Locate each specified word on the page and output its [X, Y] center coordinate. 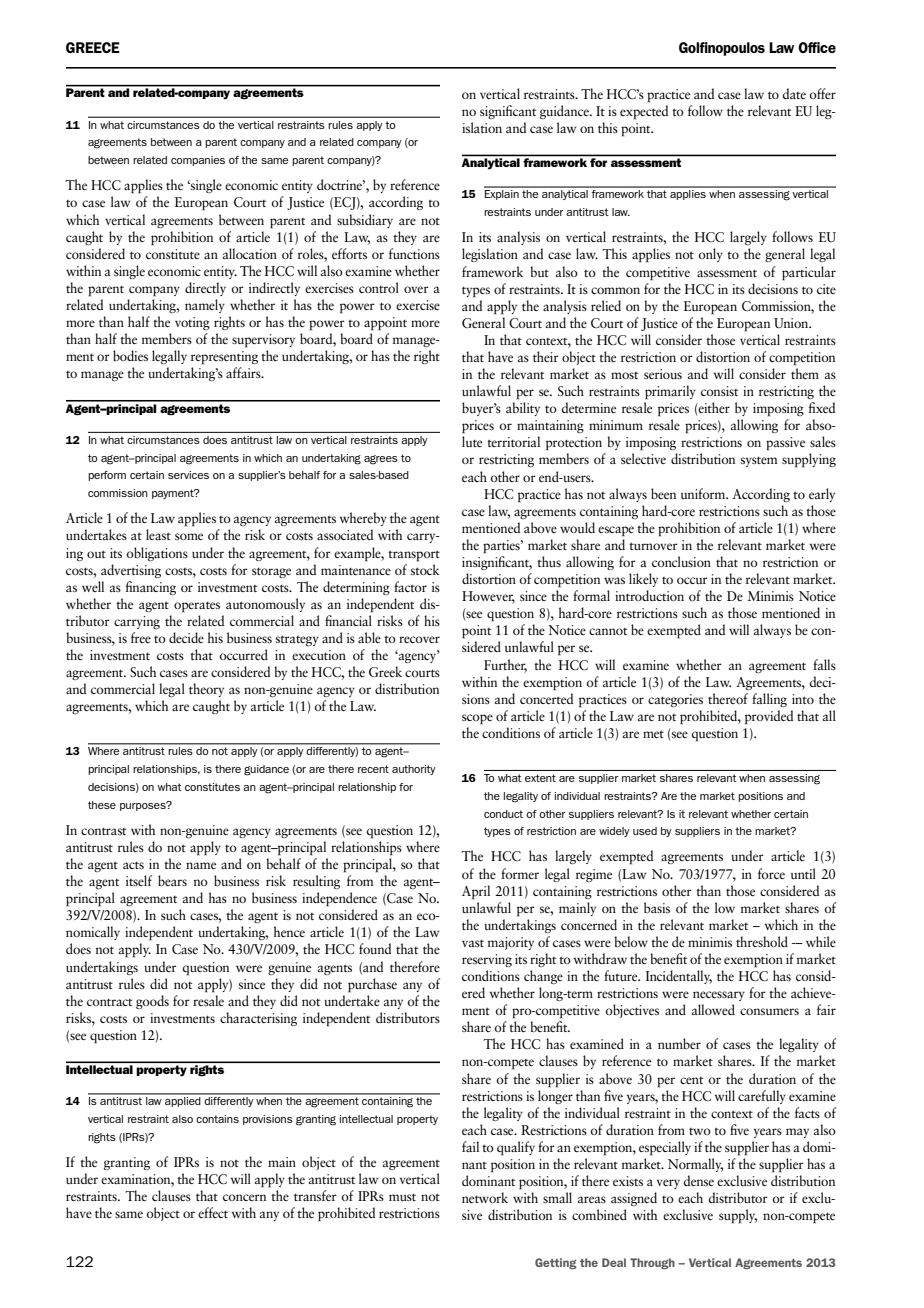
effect [213, 1212]
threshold [762, 941]
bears [172, 880]
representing [224, 358]
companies [198, 161]
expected [644, 112]
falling [769, 700]
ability [523, 409]
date [794, 93]
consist [719, 391]
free [141, 637]
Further [505, 665]
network [485, 1197]
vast [473, 943]
